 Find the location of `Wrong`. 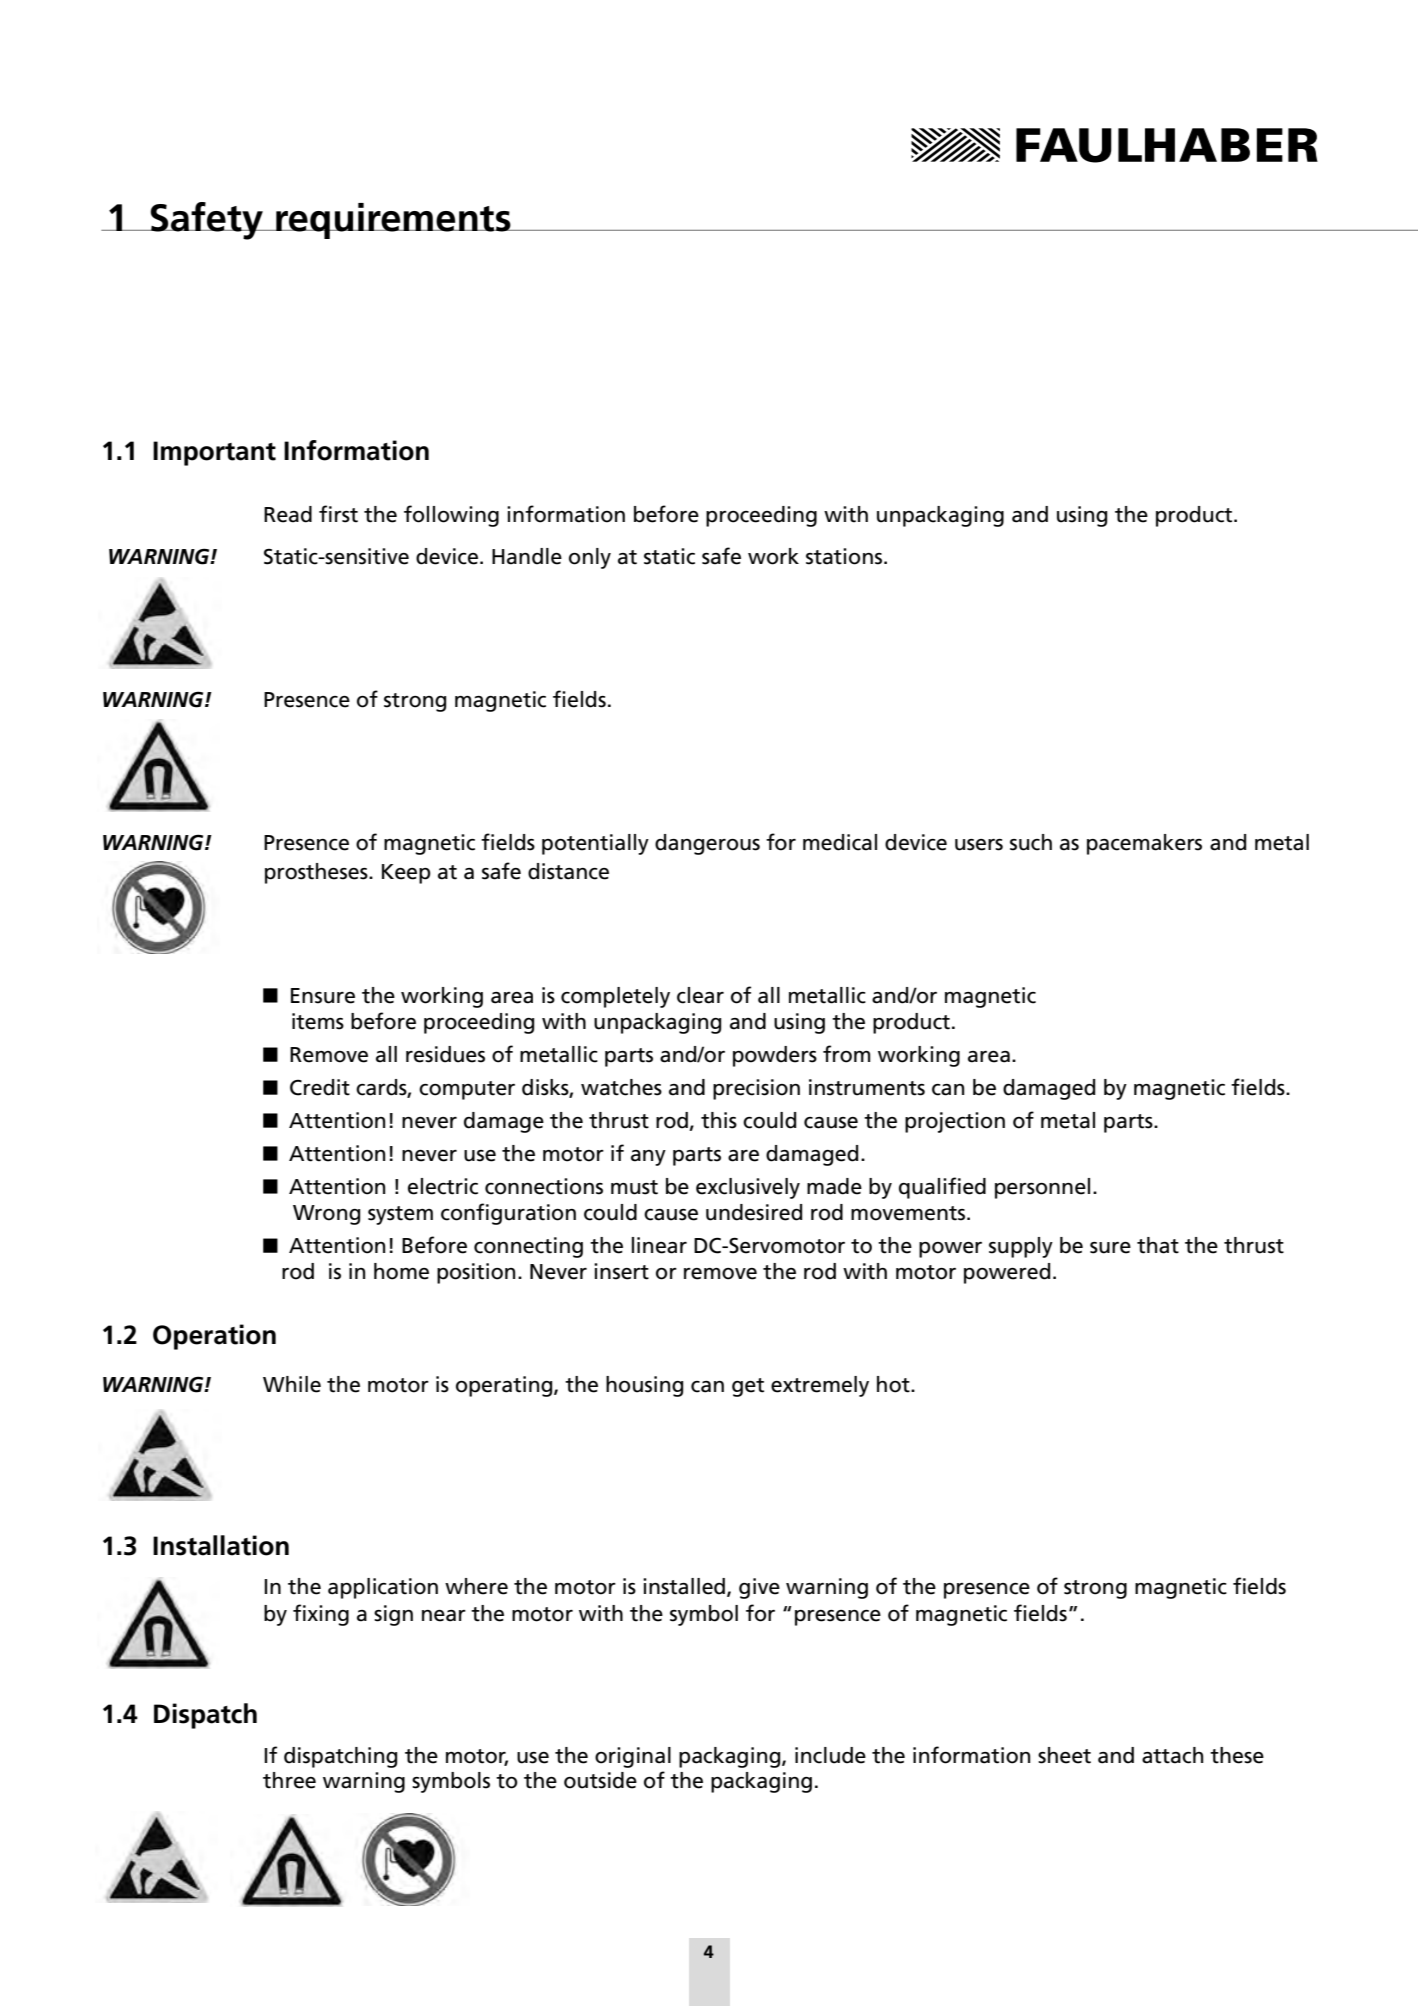

Wrong is located at coordinates (326, 1215).
